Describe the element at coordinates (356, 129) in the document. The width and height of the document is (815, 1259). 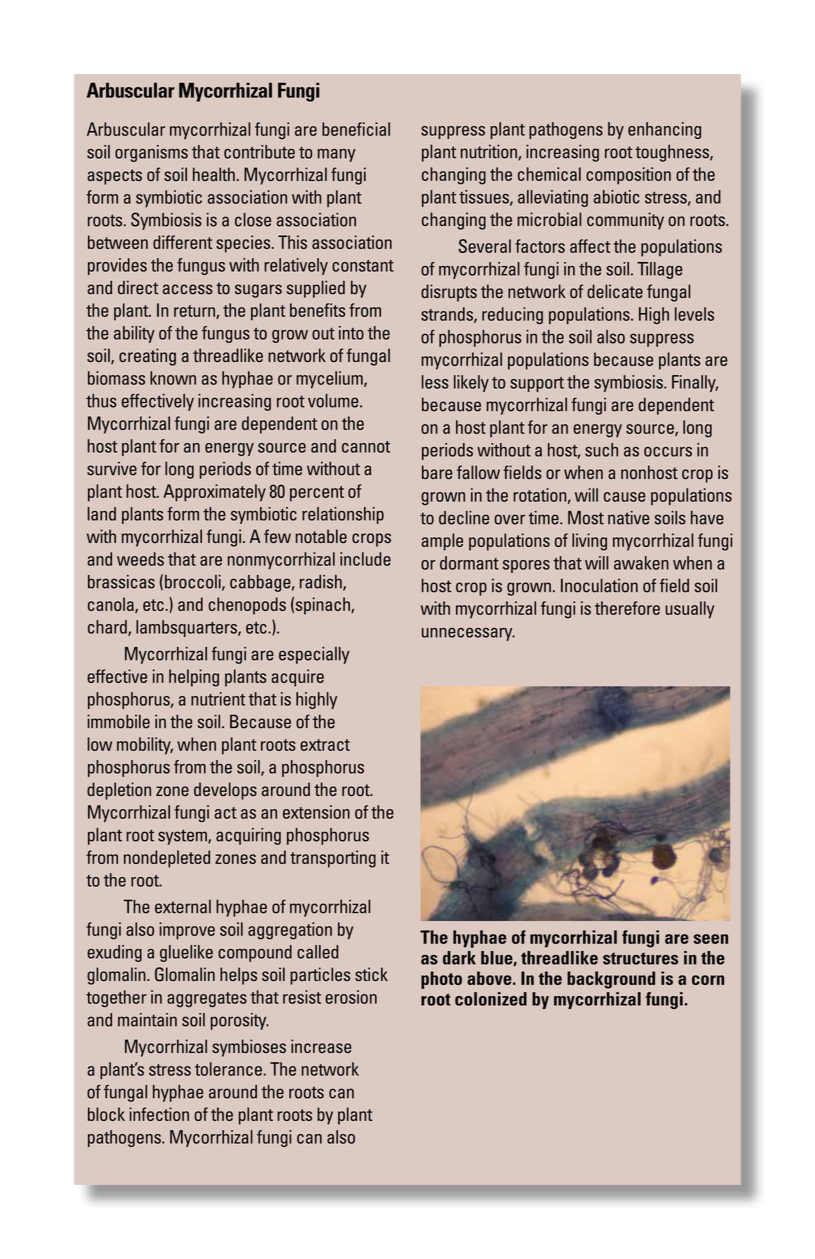
I see `beneficial` at that location.
